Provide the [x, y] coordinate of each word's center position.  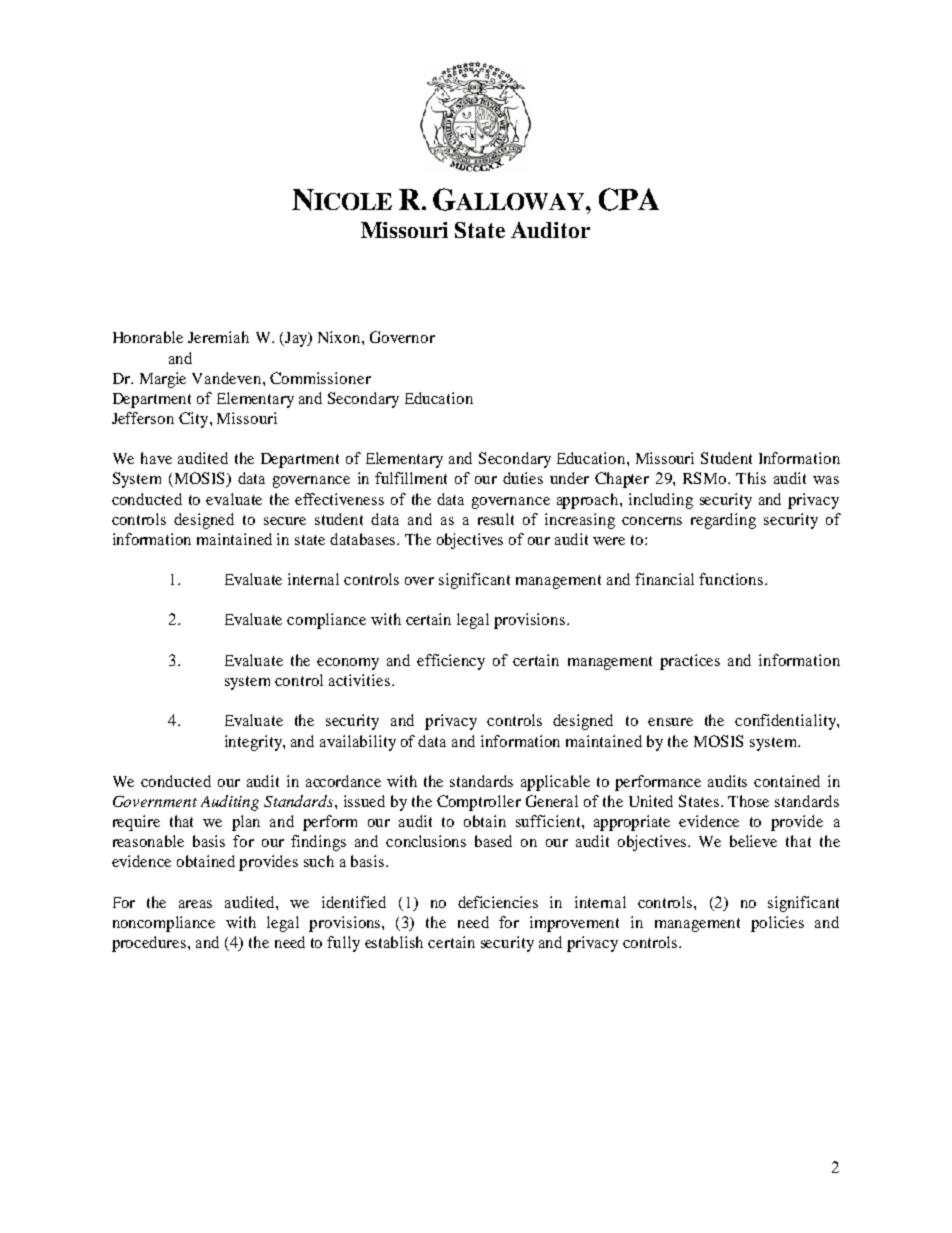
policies [777, 924]
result [496, 519]
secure [285, 521]
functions [732, 579]
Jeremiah [218, 337]
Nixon [340, 337]
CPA [629, 199]
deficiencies [498, 902]
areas [195, 904]
